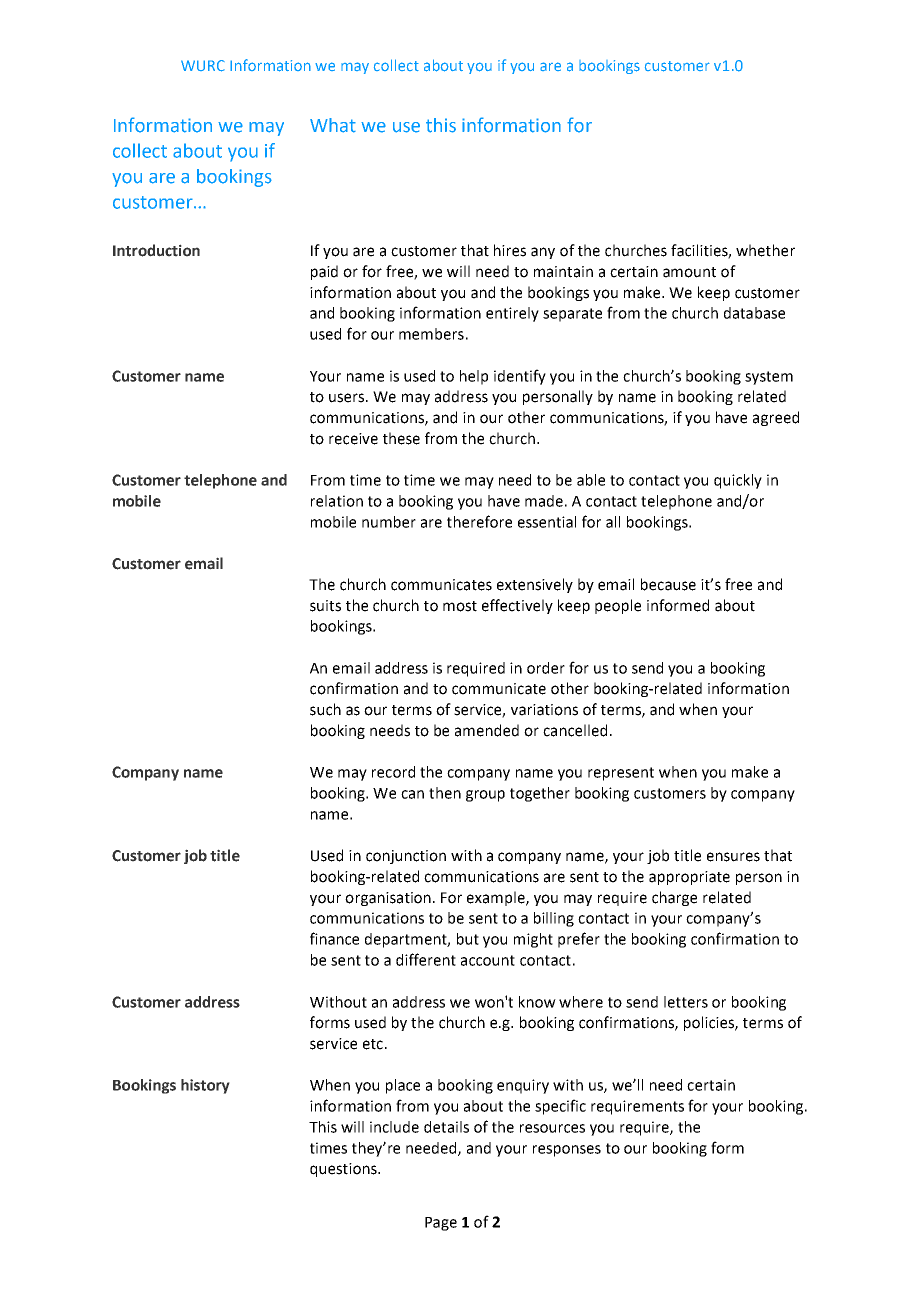 The height and width of the page is (1308, 924). Describe the element at coordinates (668, 584) in the page. I see `because` at that location.
